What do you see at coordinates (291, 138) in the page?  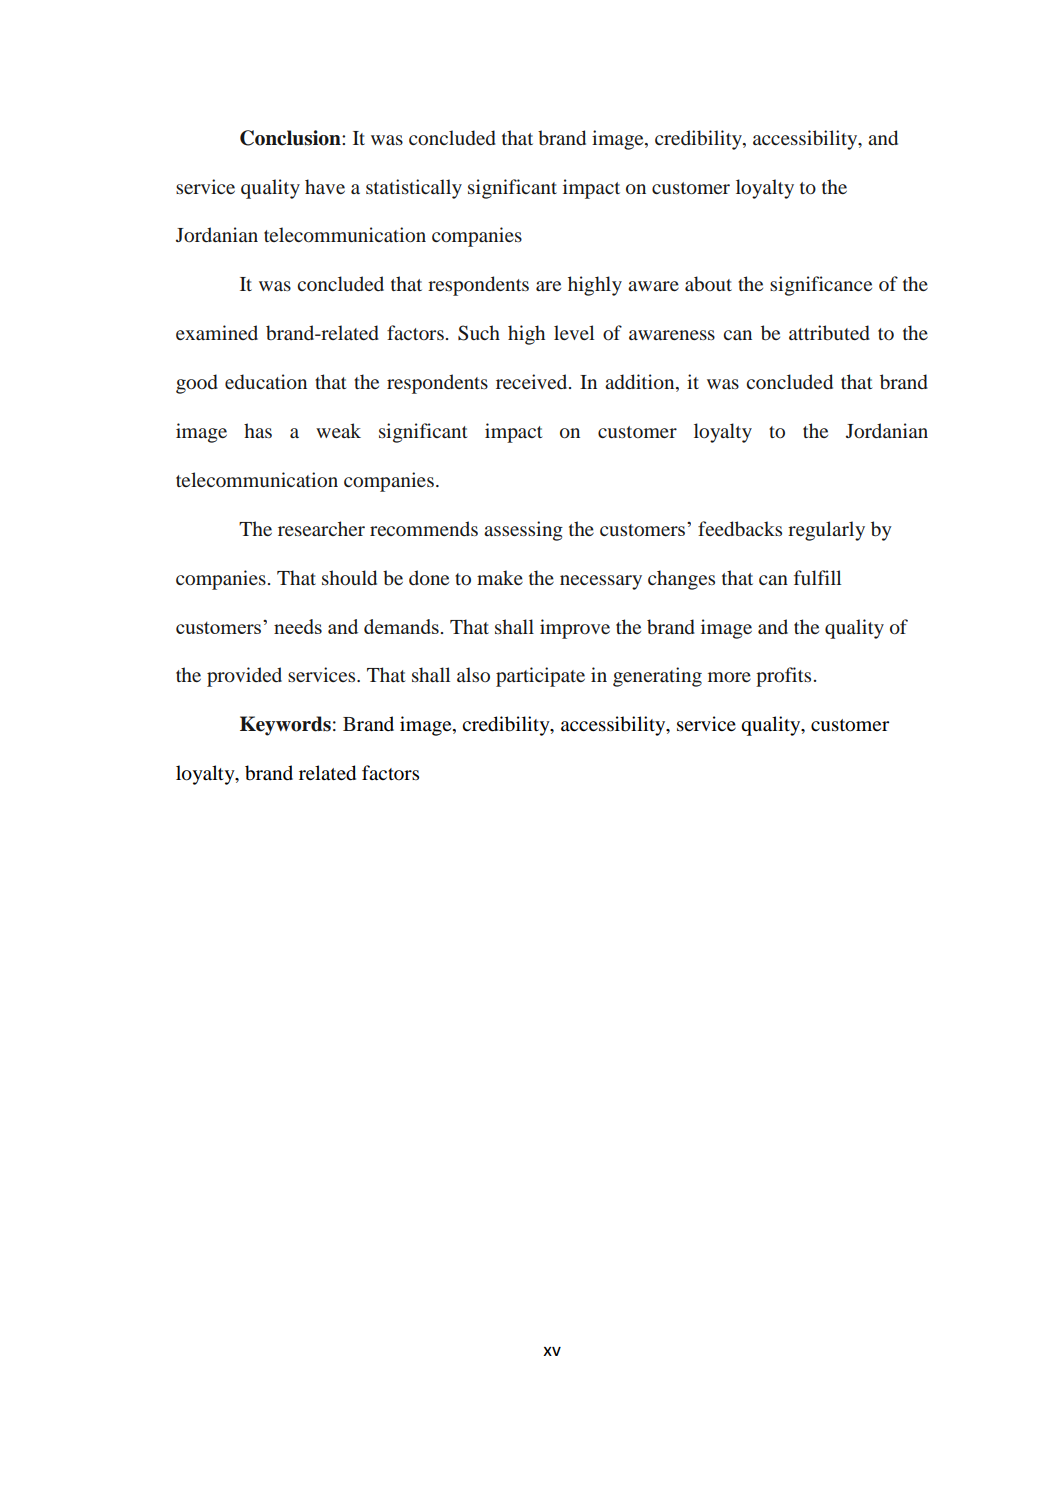 I see `Conclusion` at bounding box center [291, 138].
